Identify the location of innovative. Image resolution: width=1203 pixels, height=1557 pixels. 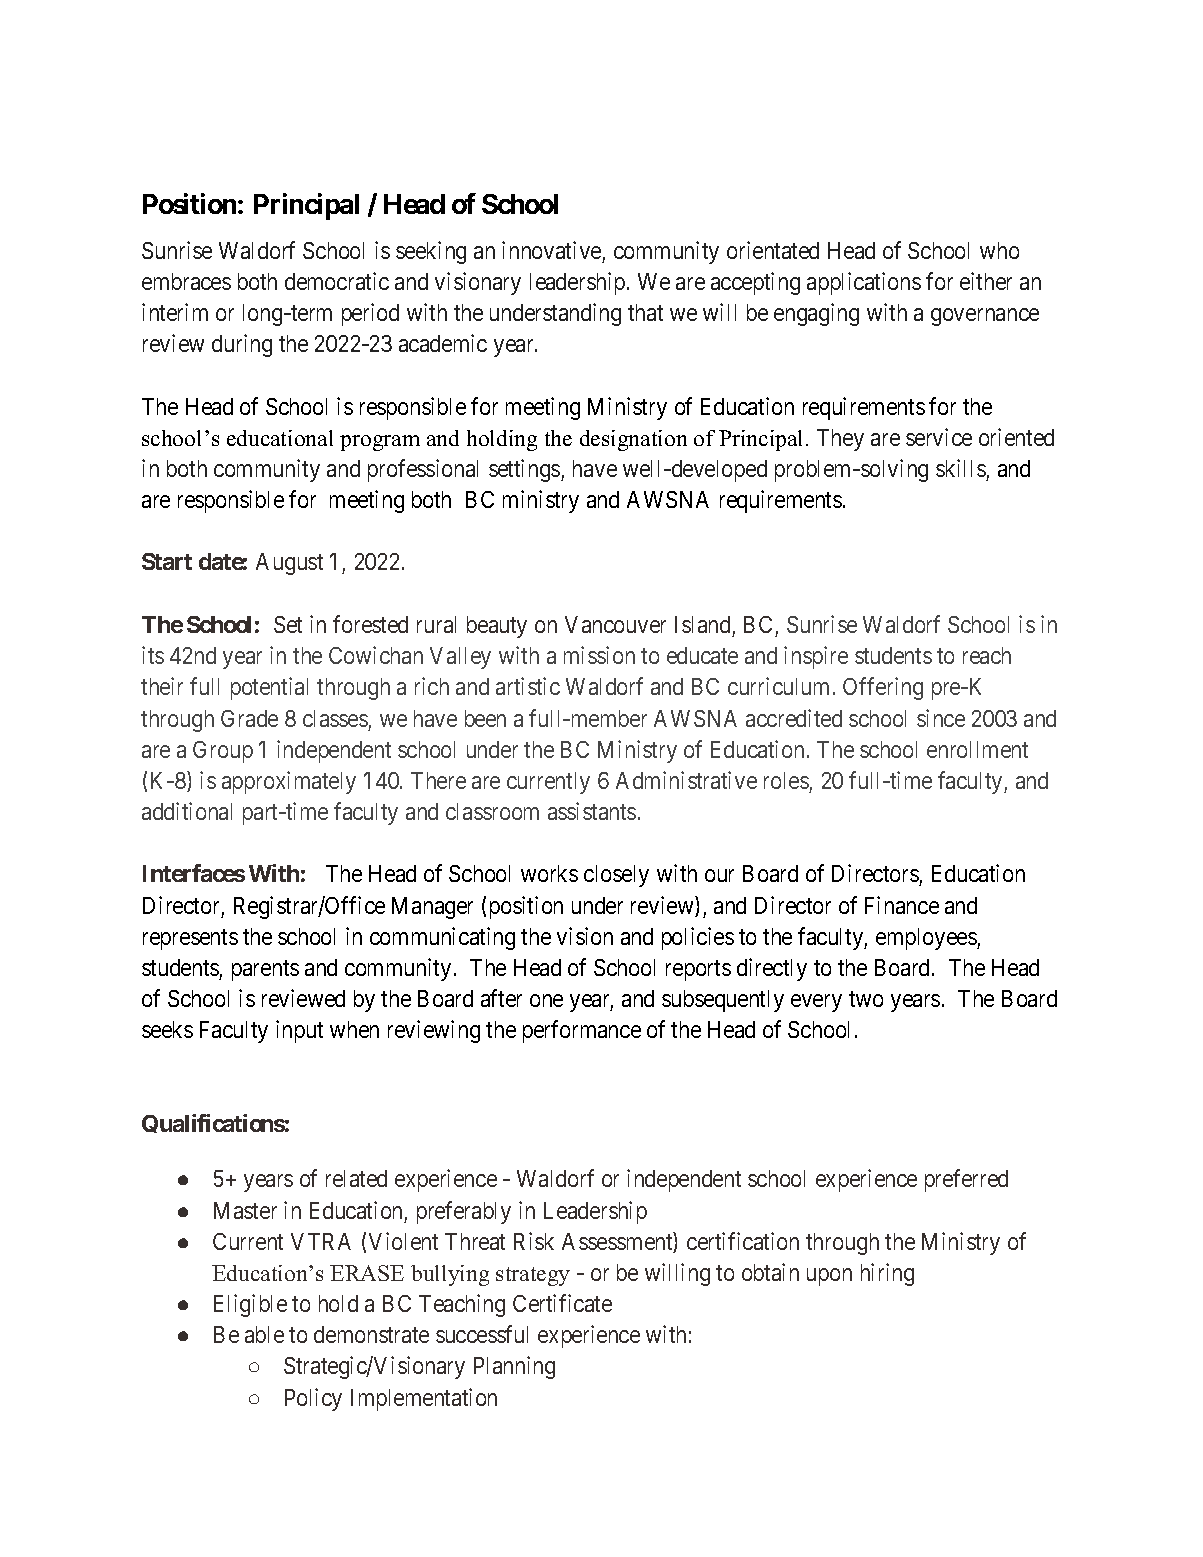
(551, 250).
